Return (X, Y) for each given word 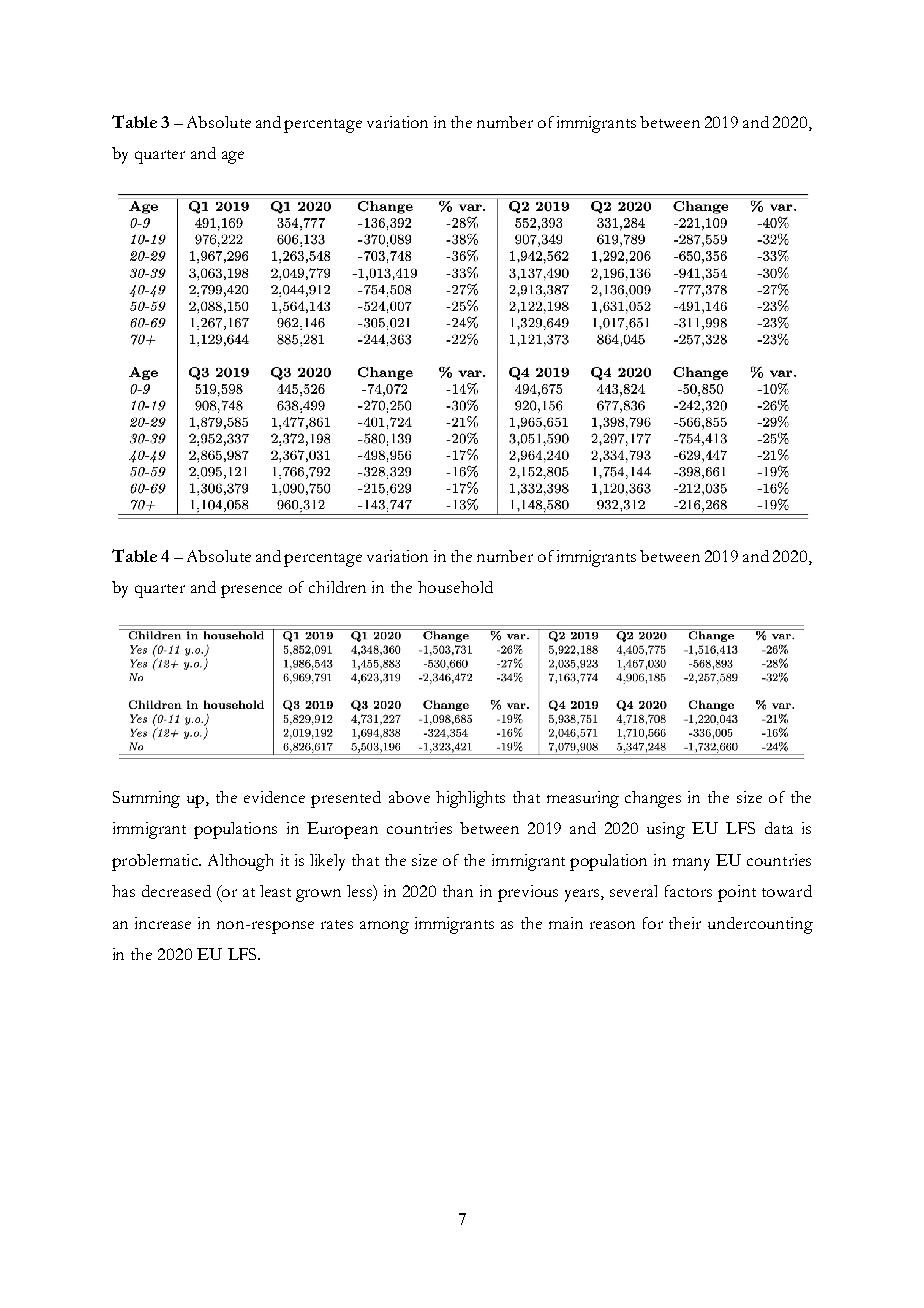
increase (163, 923)
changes (653, 799)
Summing (146, 799)
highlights (470, 799)
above (409, 797)
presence (251, 591)
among (384, 927)
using (666, 830)
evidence (274, 797)
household (455, 587)
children (337, 587)
